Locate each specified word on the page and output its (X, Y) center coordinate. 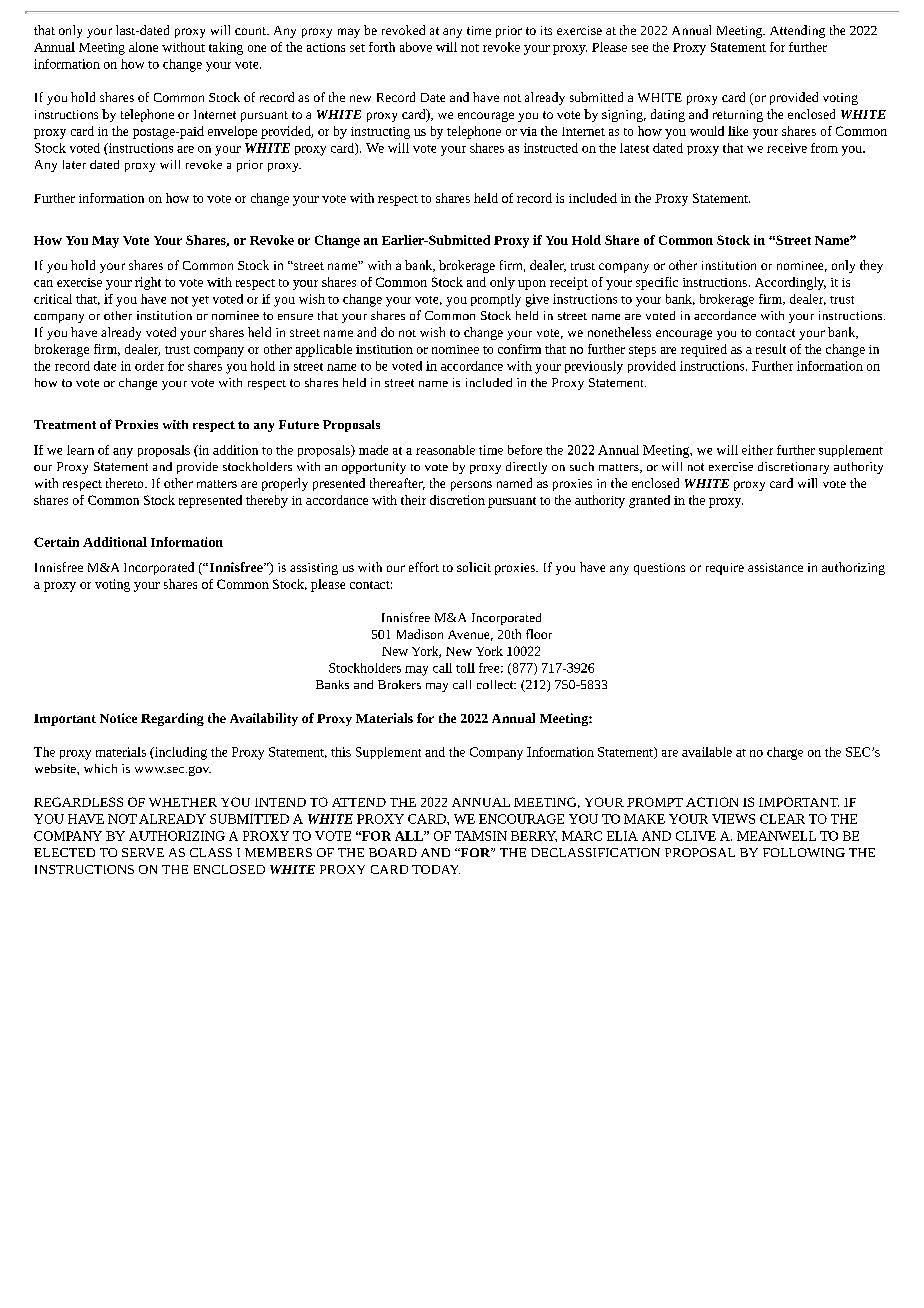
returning (738, 116)
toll (465, 668)
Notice (118, 718)
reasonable (445, 450)
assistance (775, 567)
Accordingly (790, 283)
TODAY (436, 869)
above (416, 47)
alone (143, 47)
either (757, 450)
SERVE (143, 852)
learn (80, 450)
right (148, 283)
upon (532, 285)
